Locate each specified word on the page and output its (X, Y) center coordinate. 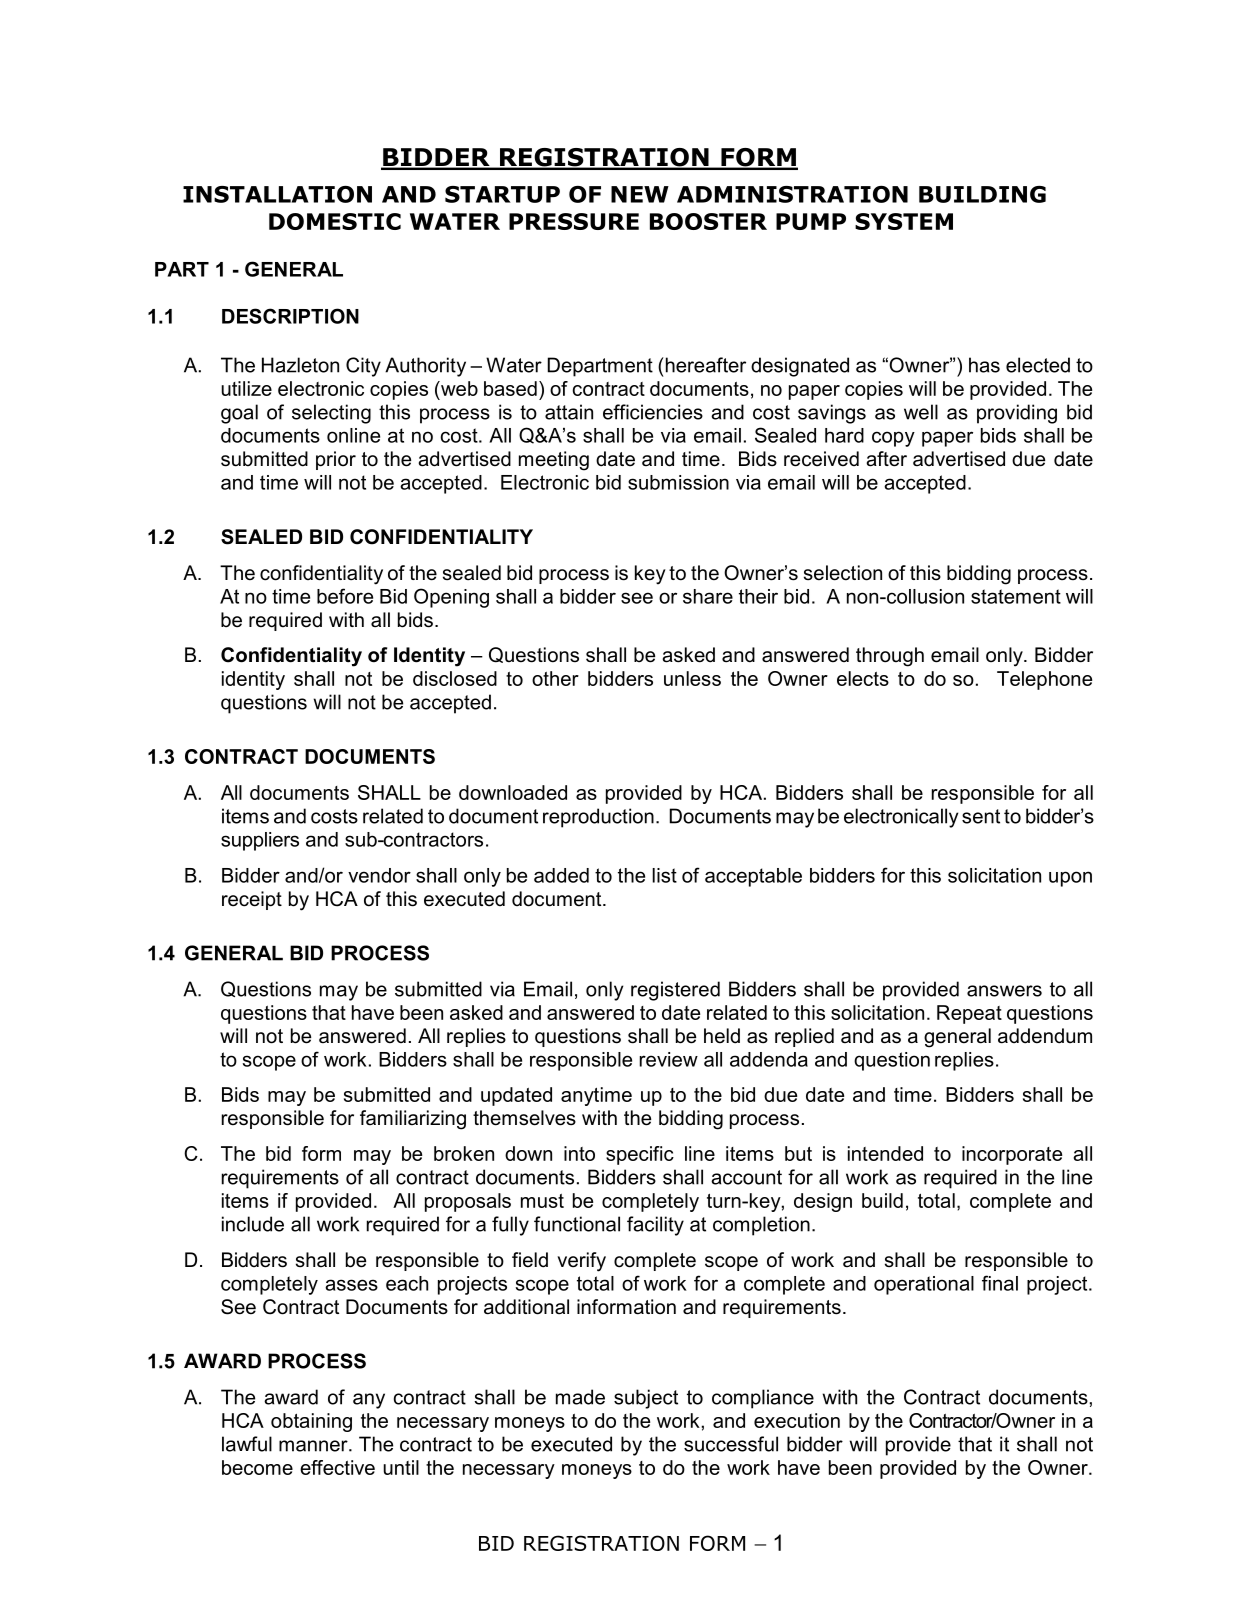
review (669, 1059)
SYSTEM (904, 221)
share (708, 596)
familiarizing (413, 1120)
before (345, 596)
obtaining (311, 1422)
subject (646, 1399)
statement (1016, 596)
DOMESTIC (335, 221)
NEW (640, 194)
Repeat (969, 1014)
